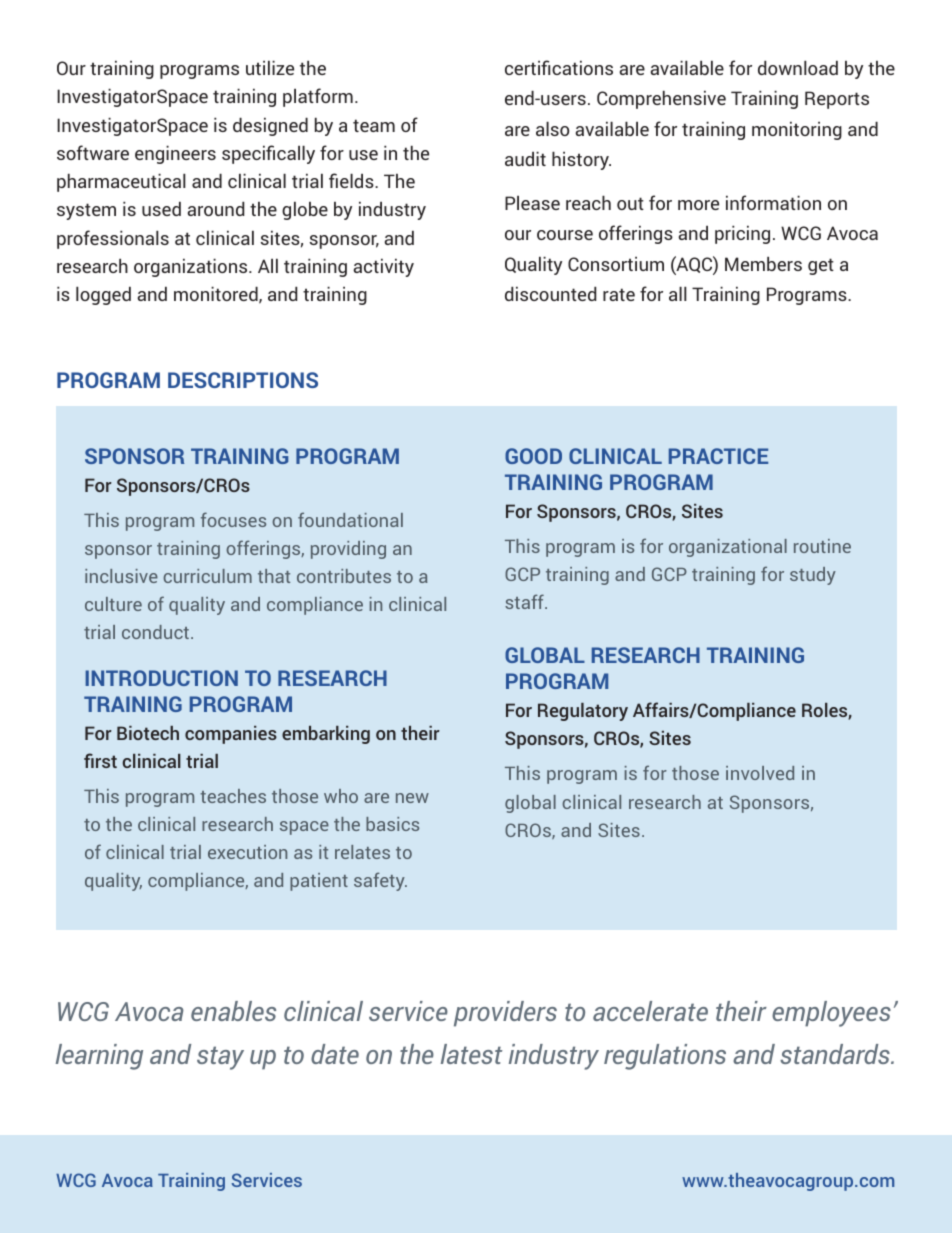 This screenshot has width=952, height=1233. Describe the element at coordinates (798, 67) in the screenshot. I see `download` at that location.
